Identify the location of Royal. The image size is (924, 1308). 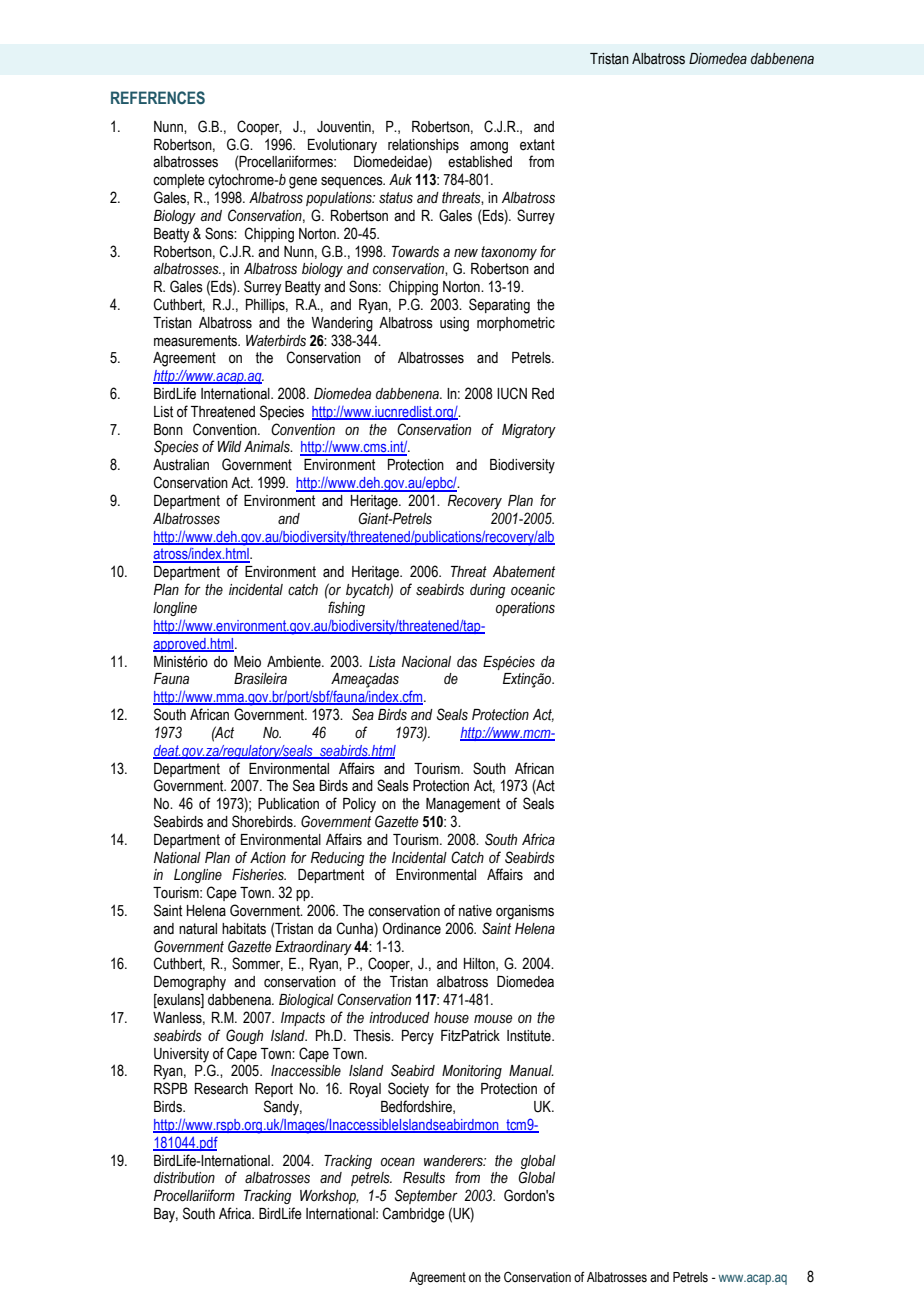
(365, 1090).
